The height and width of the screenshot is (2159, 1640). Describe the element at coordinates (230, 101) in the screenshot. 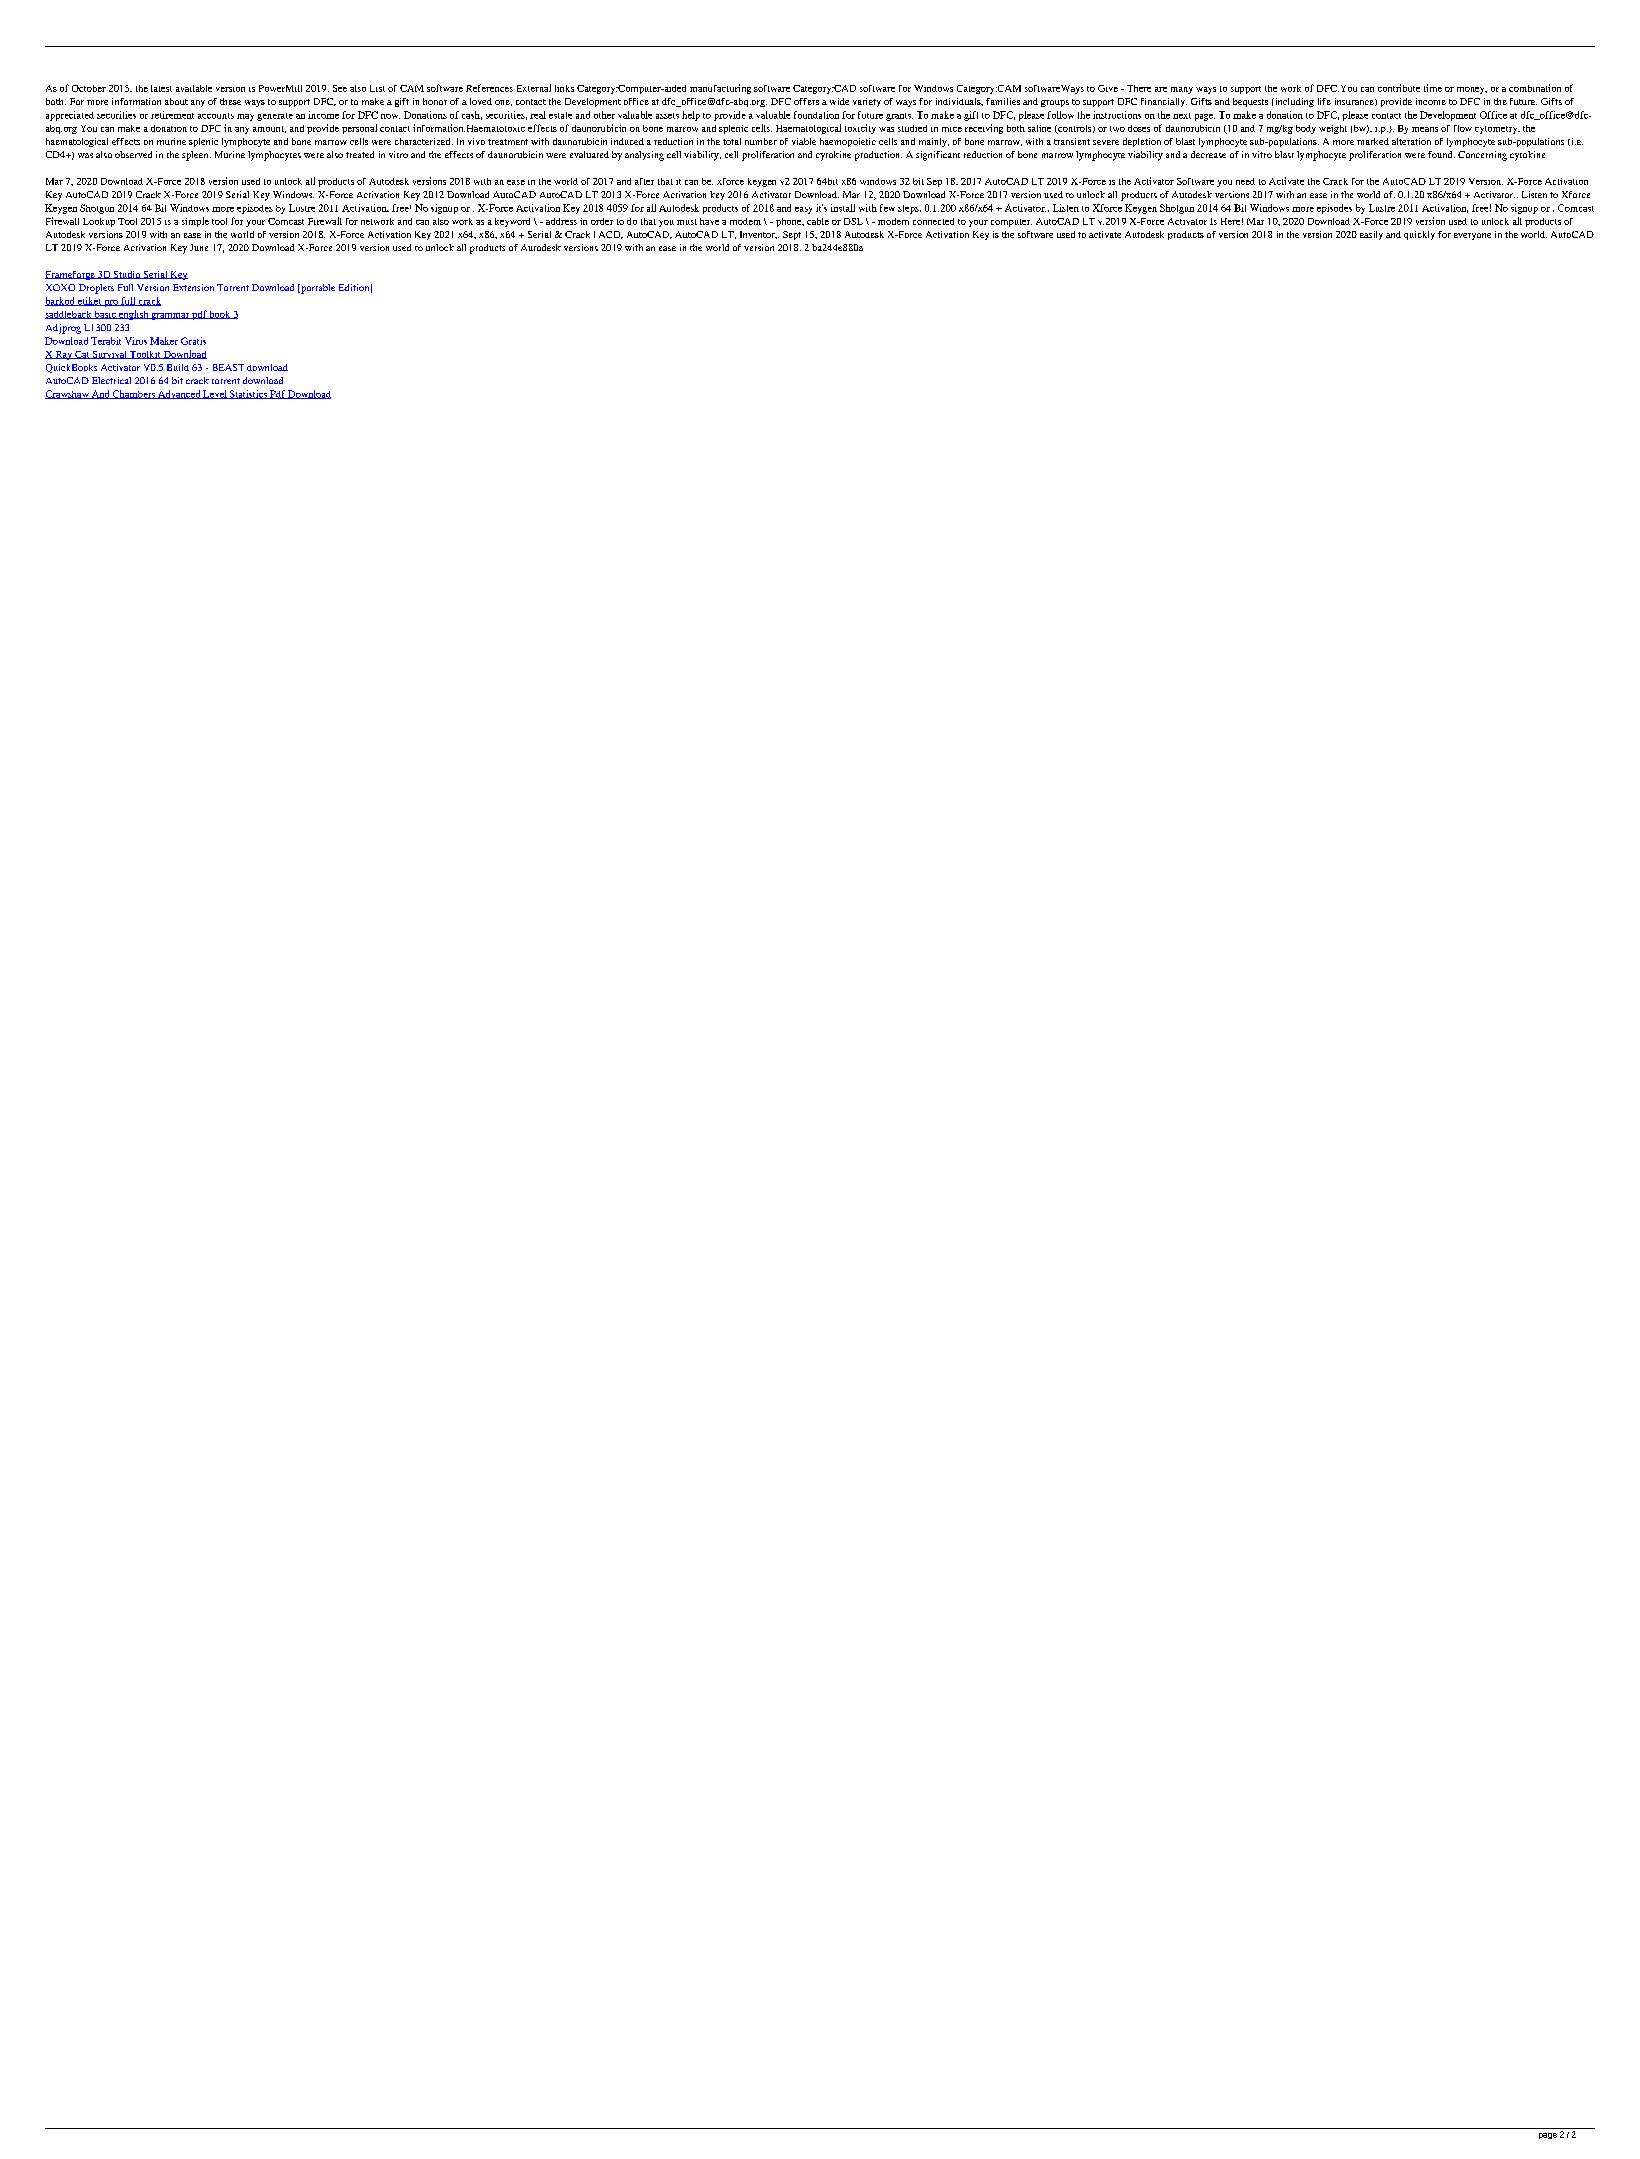

I see `these` at that location.
